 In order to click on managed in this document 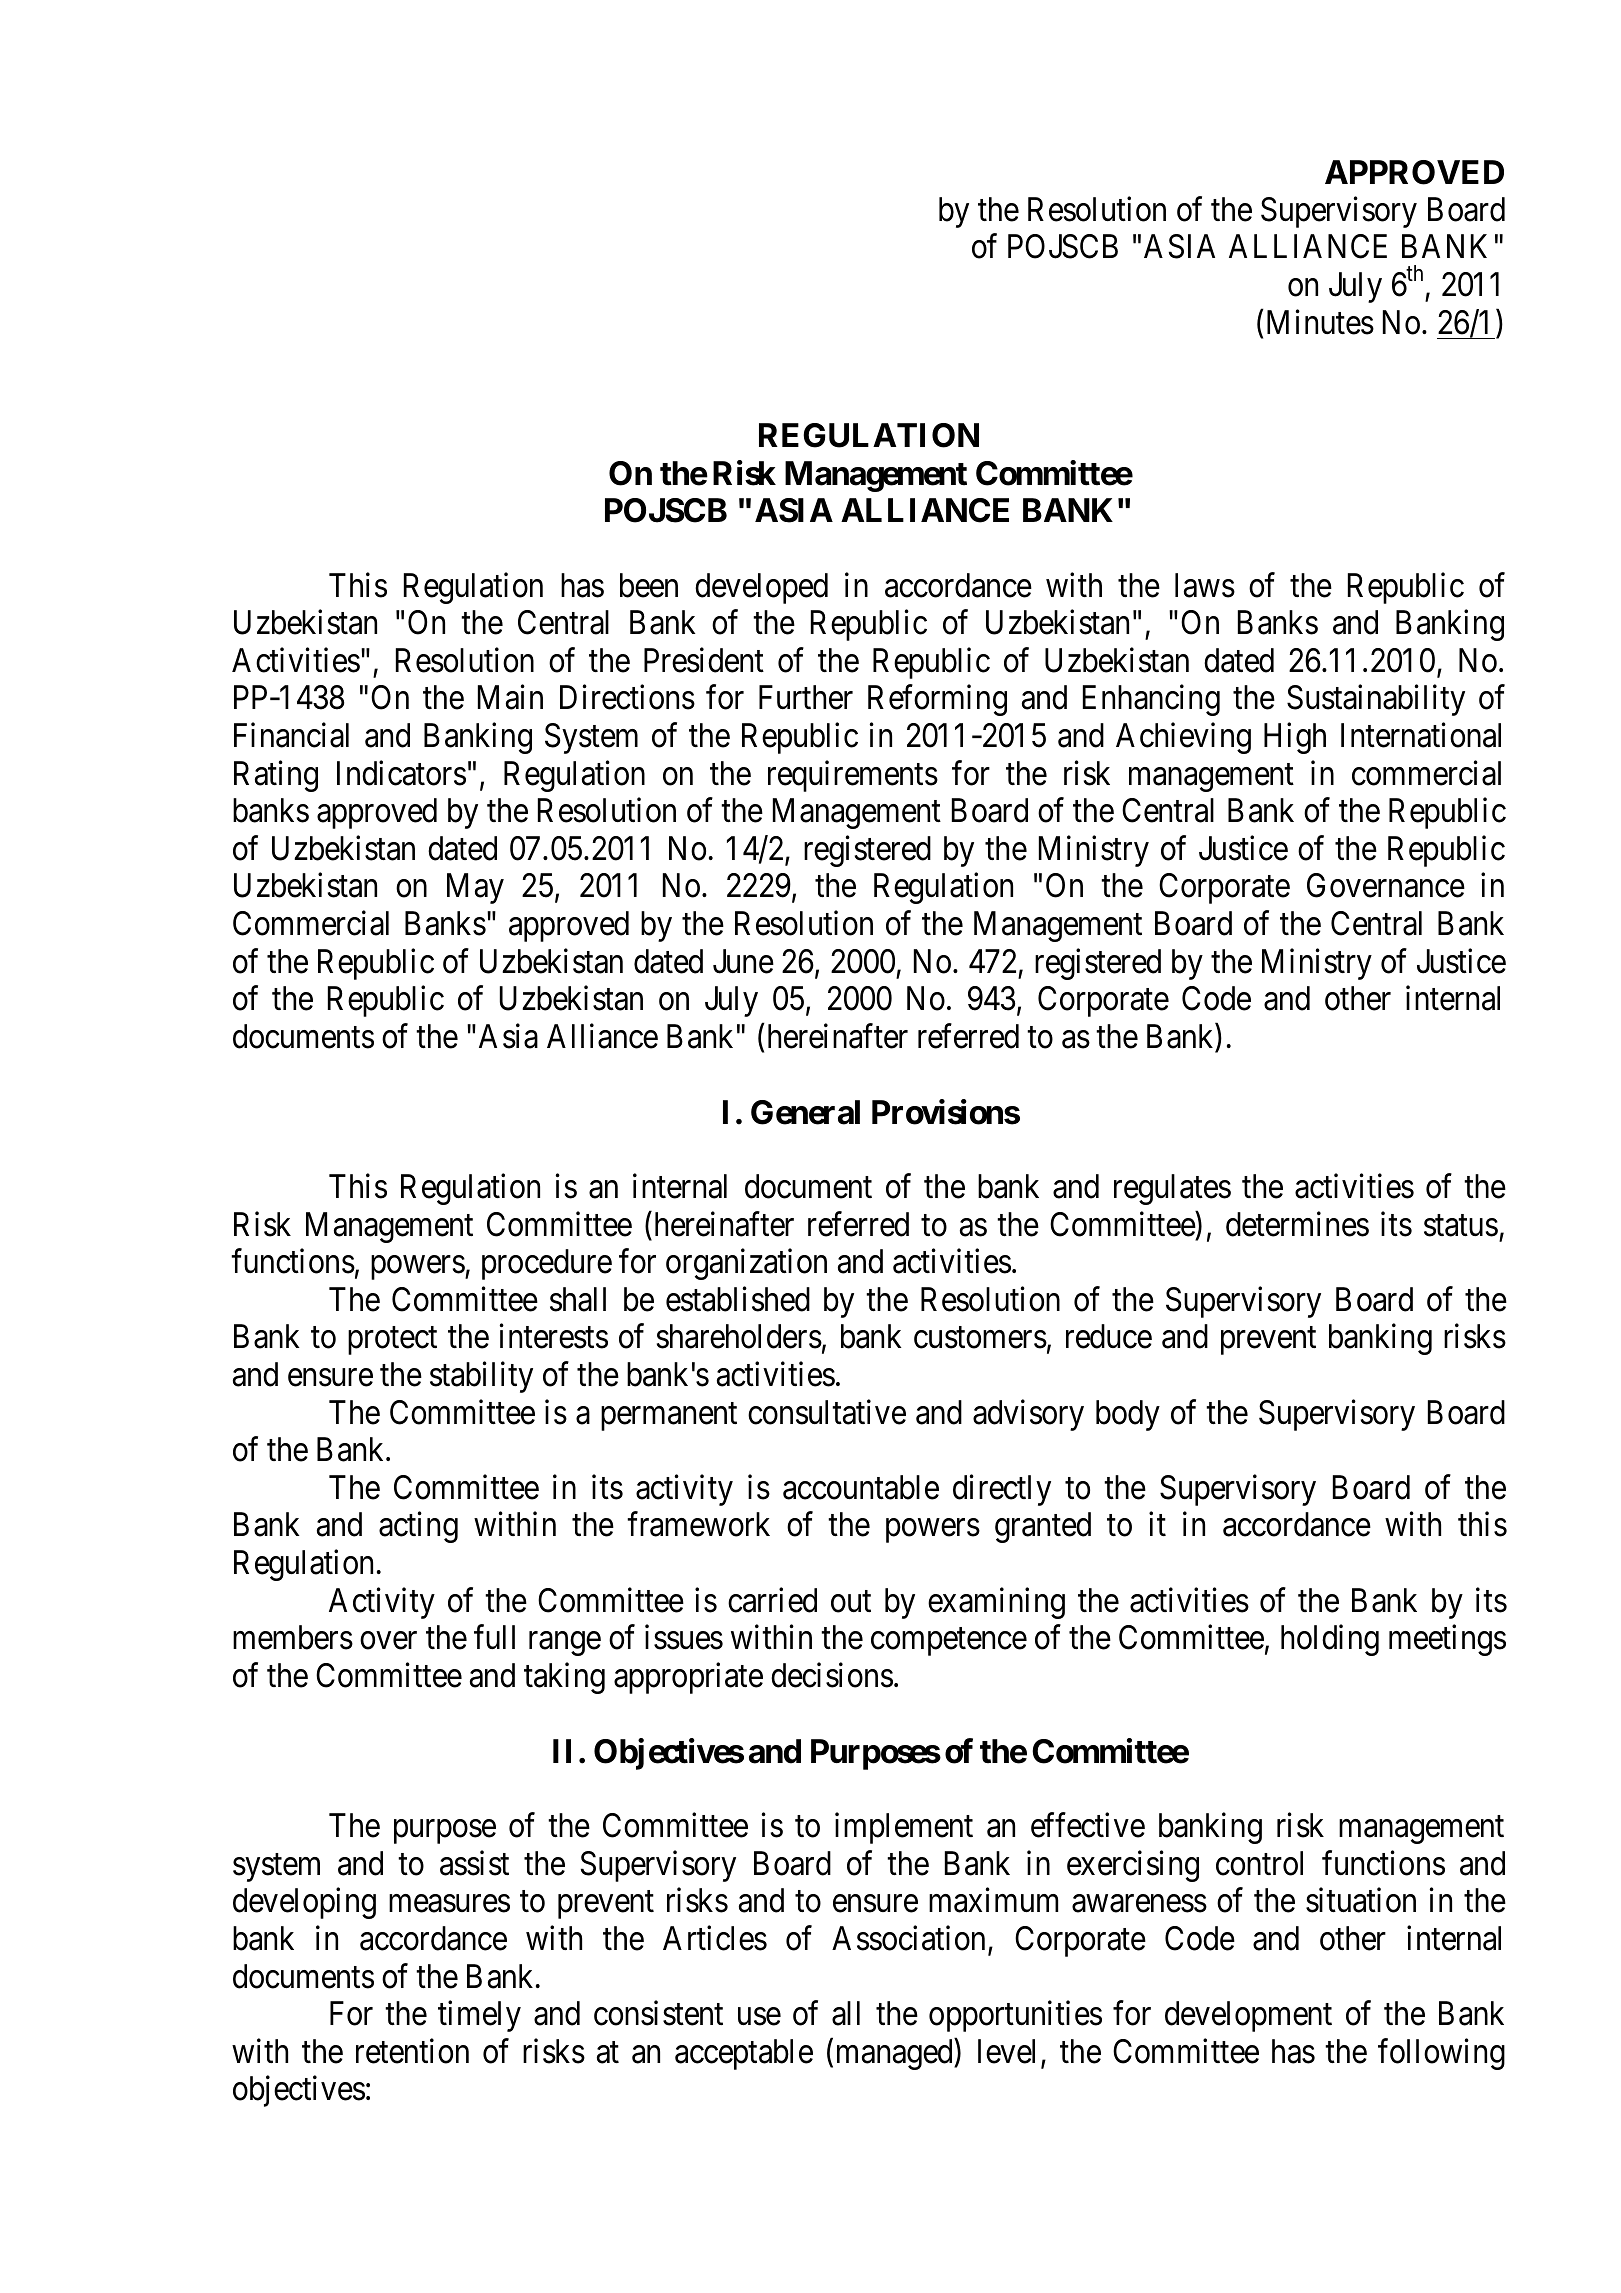, I will do `click(896, 2054)`.
